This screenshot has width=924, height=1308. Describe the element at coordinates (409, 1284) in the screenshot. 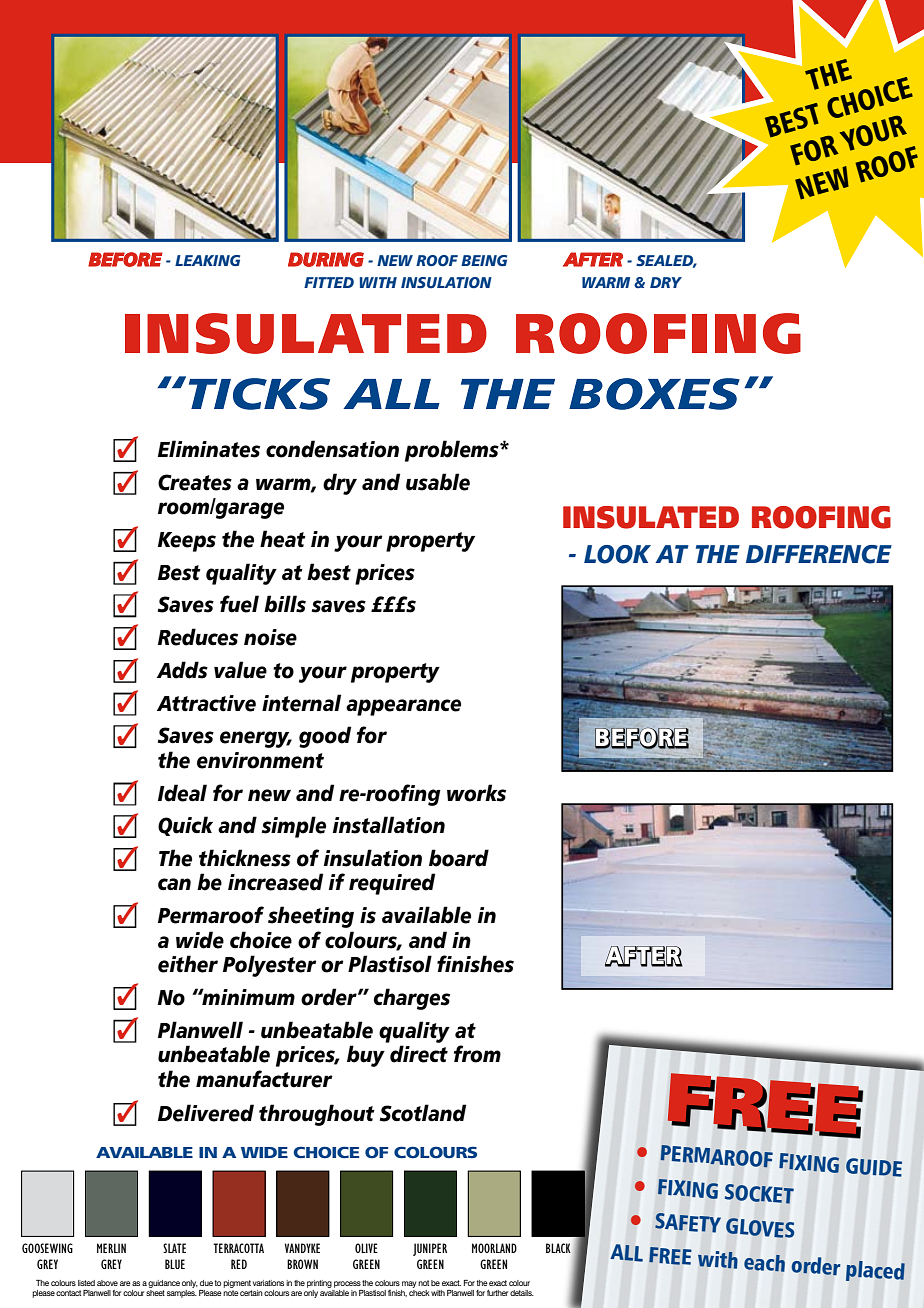

I see `may` at that location.
